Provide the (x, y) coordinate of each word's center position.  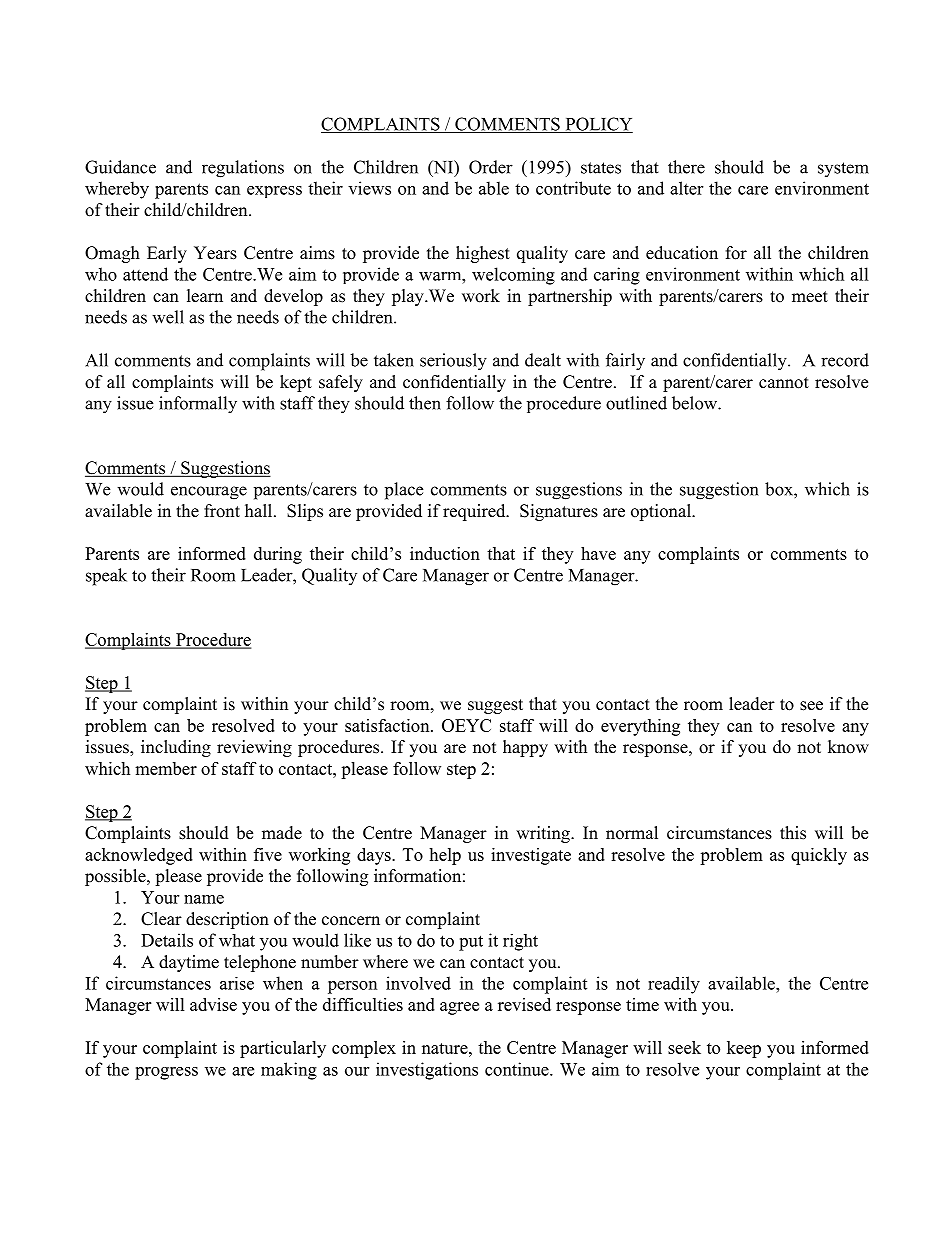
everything (640, 727)
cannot (784, 383)
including (176, 748)
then (425, 403)
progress (166, 1073)
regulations (243, 169)
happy (525, 748)
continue (518, 1069)
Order (491, 167)
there (686, 167)
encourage (209, 493)
